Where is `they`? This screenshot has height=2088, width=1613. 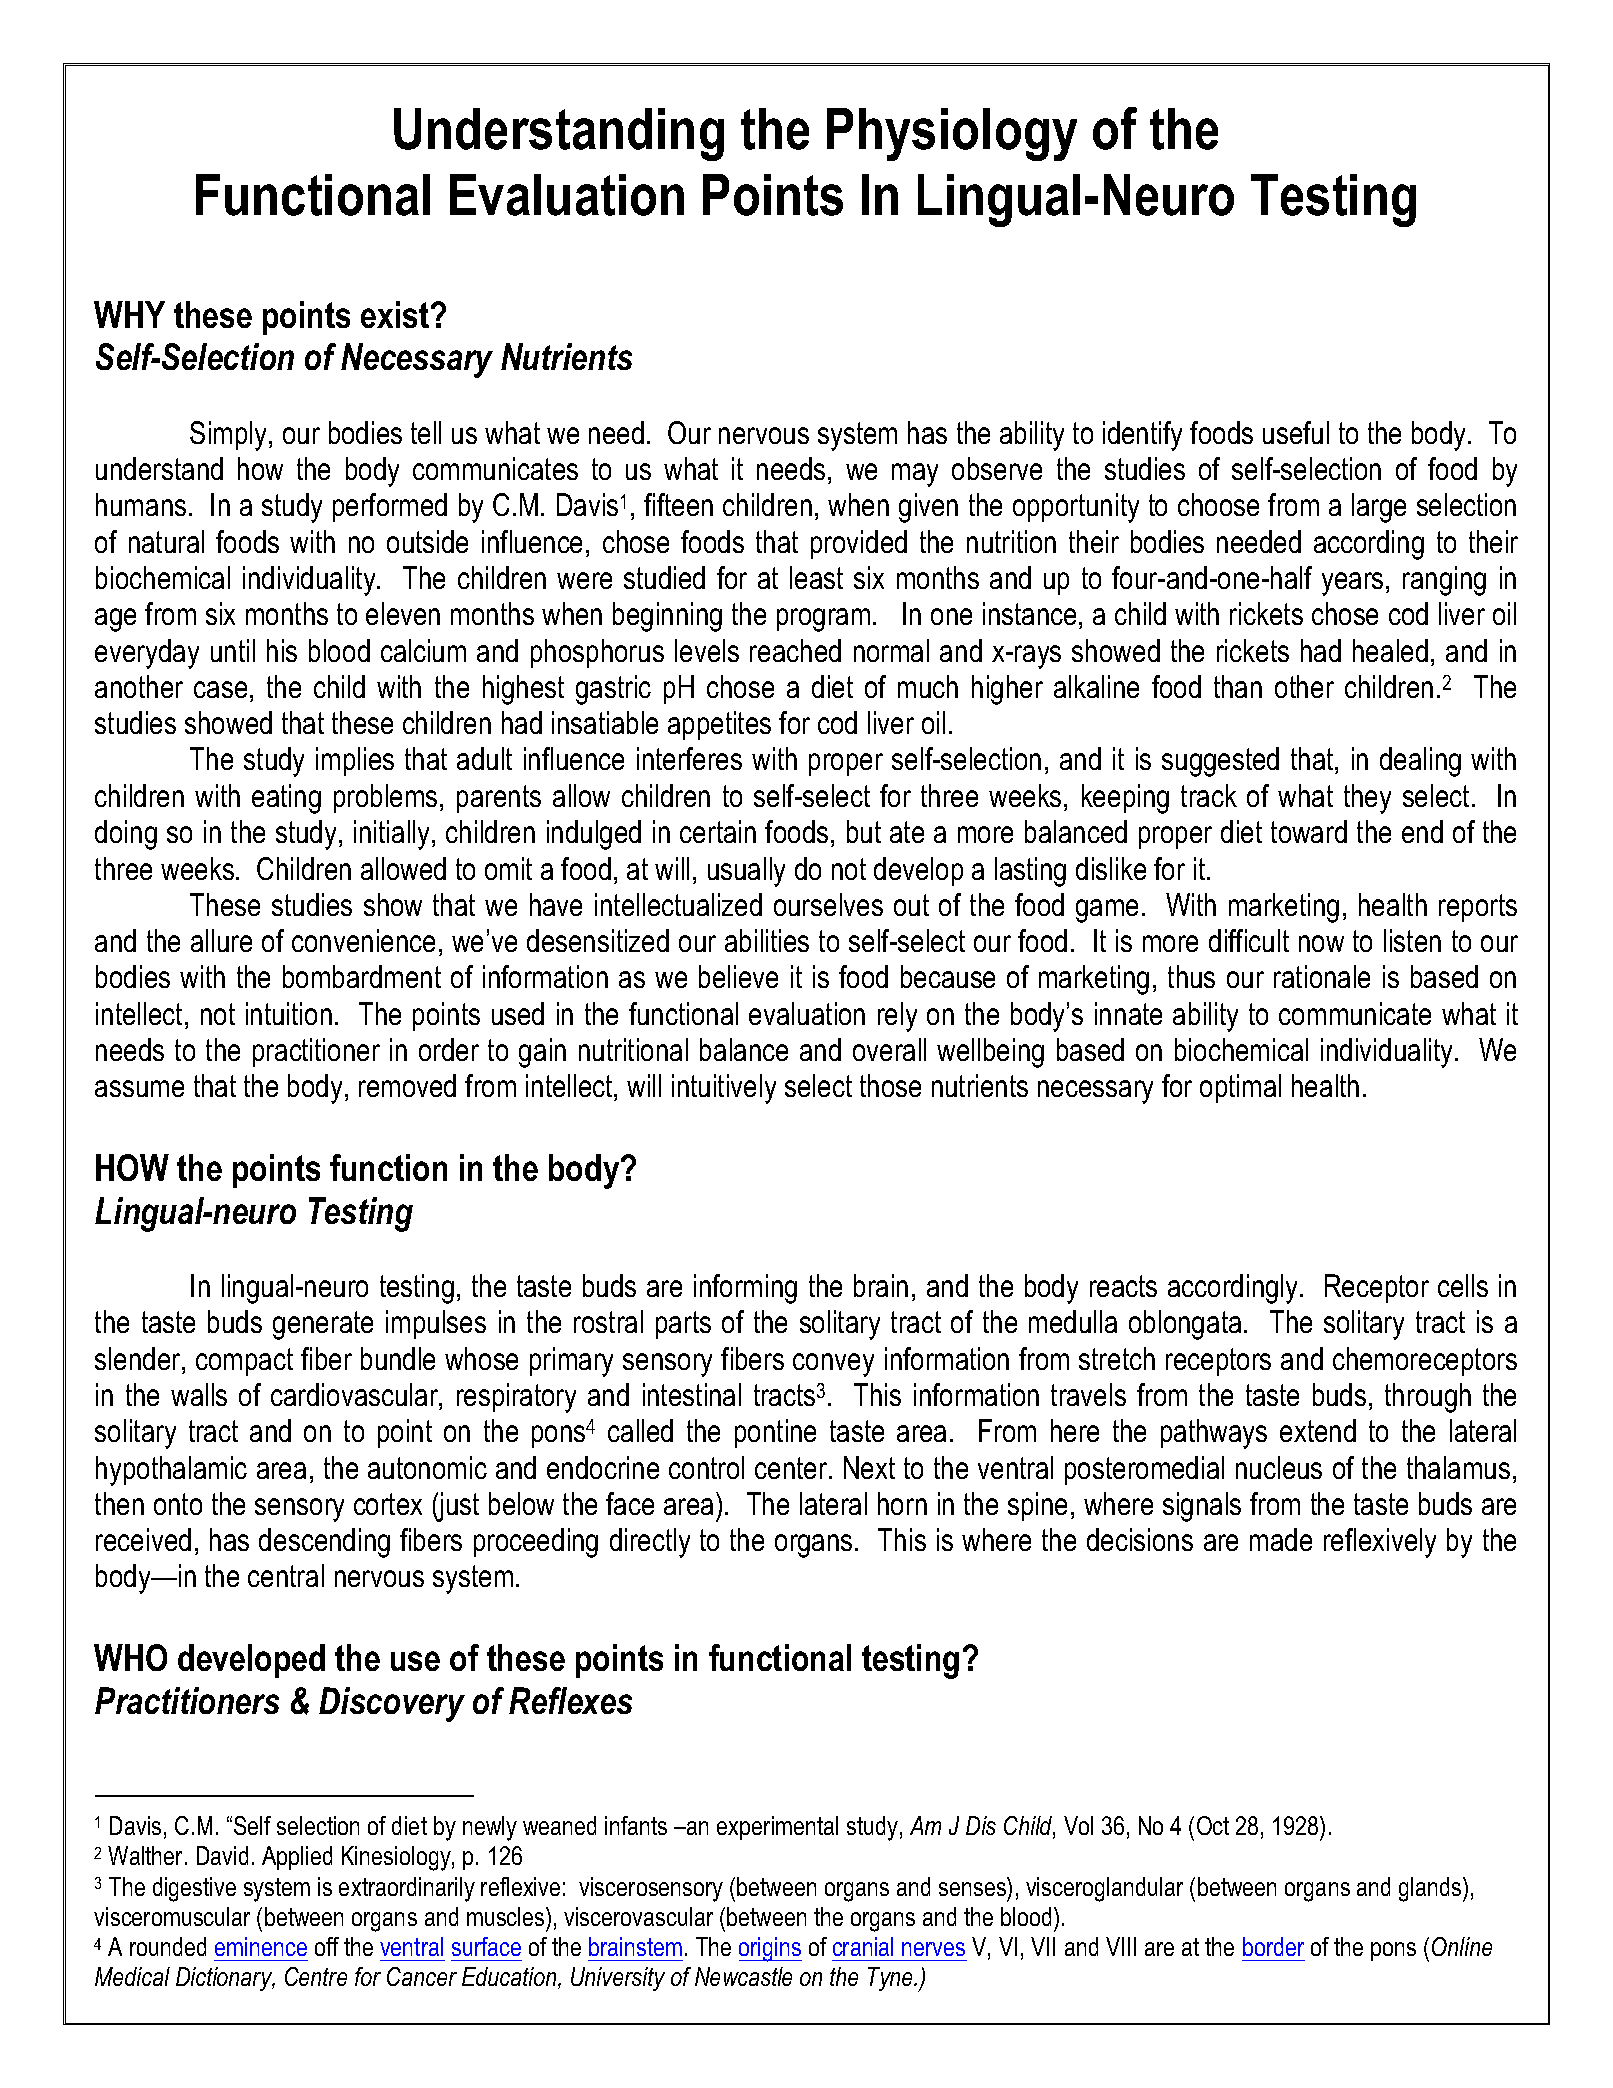 they is located at coordinates (1367, 799).
